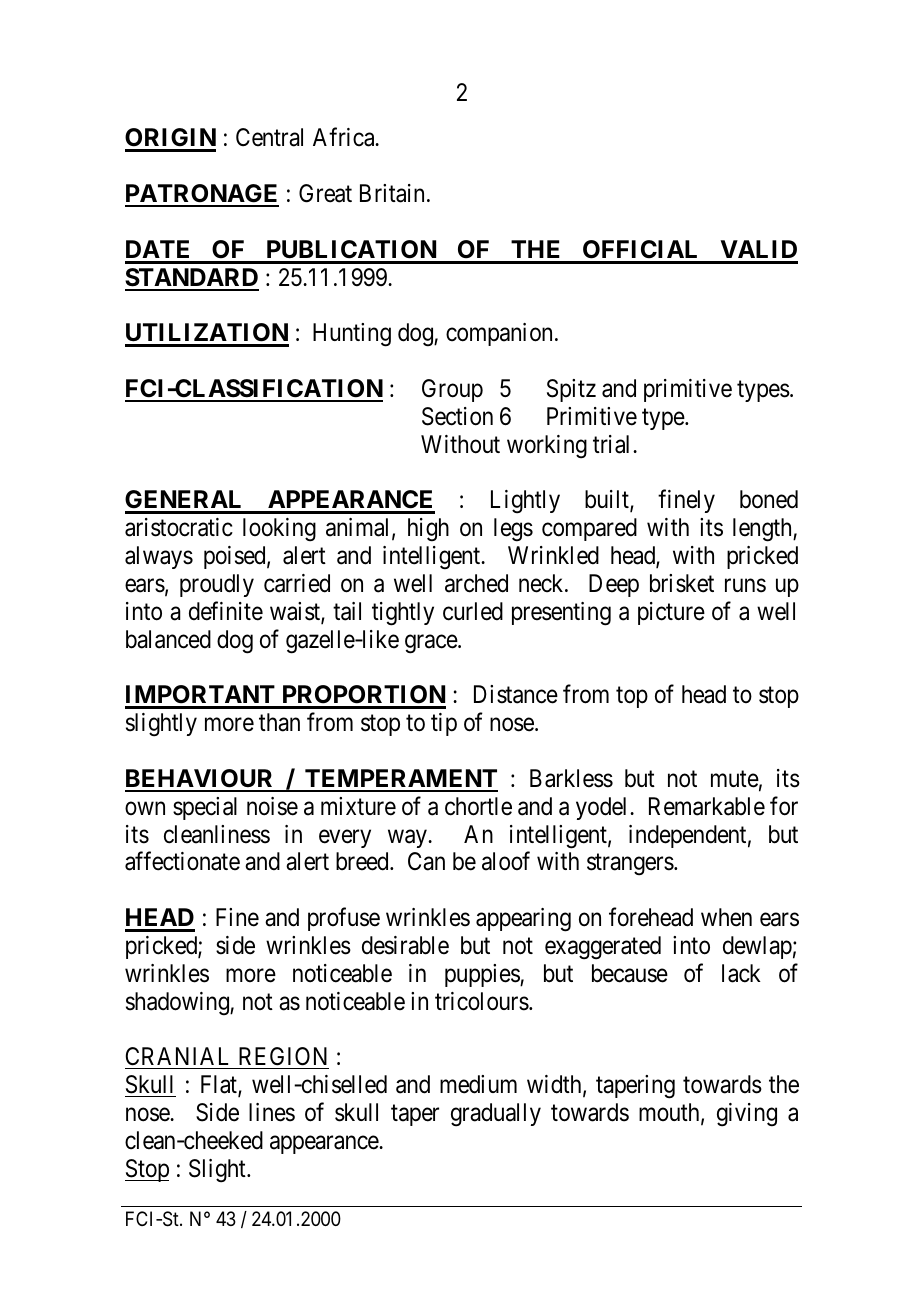 The width and height of the document is (924, 1310). Describe the element at coordinates (671, 613) in the document. I see `picture` at that location.
